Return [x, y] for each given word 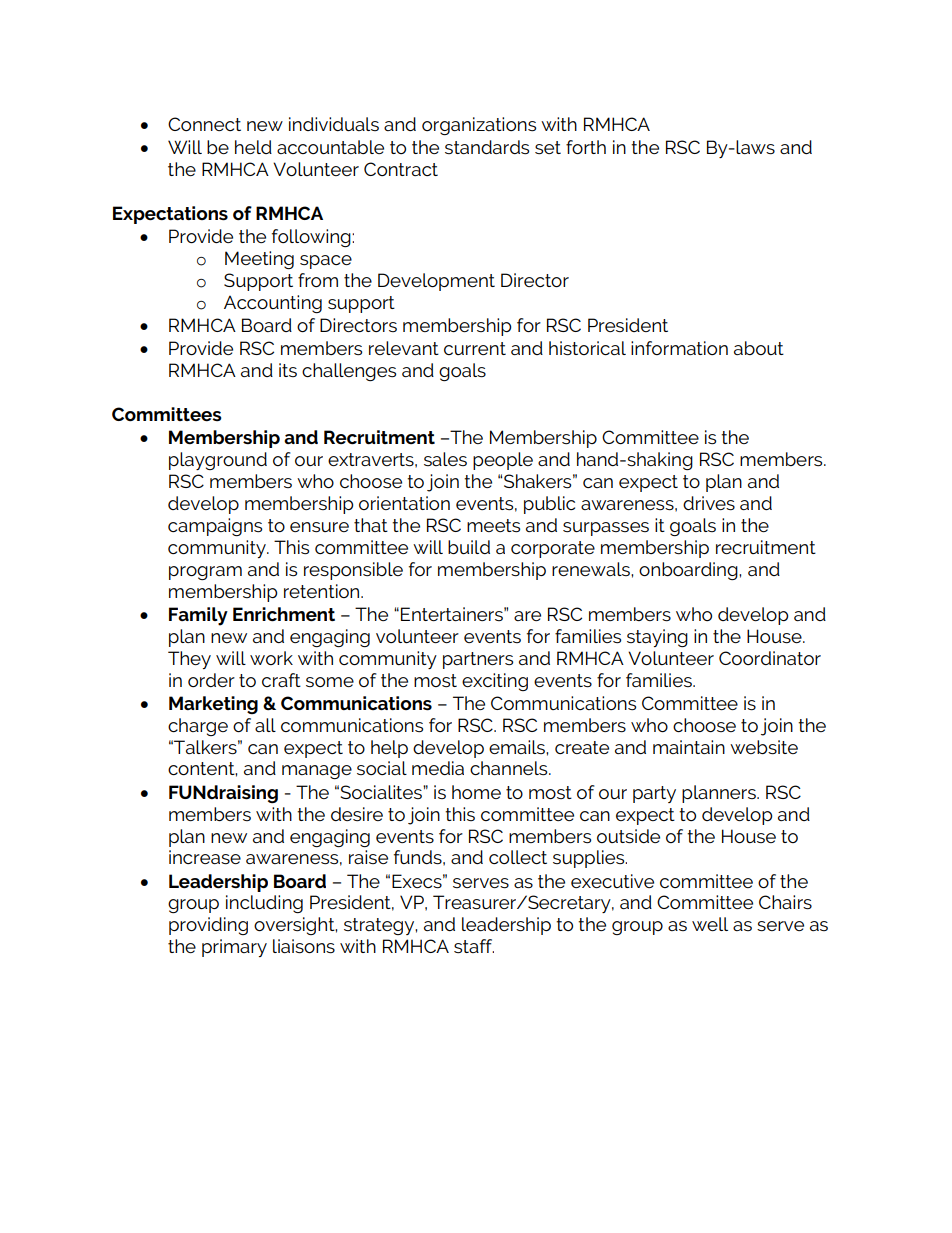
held [253, 147]
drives [709, 503]
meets [493, 525]
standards [487, 147]
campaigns [215, 527]
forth [586, 147]
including [264, 904]
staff [474, 946]
